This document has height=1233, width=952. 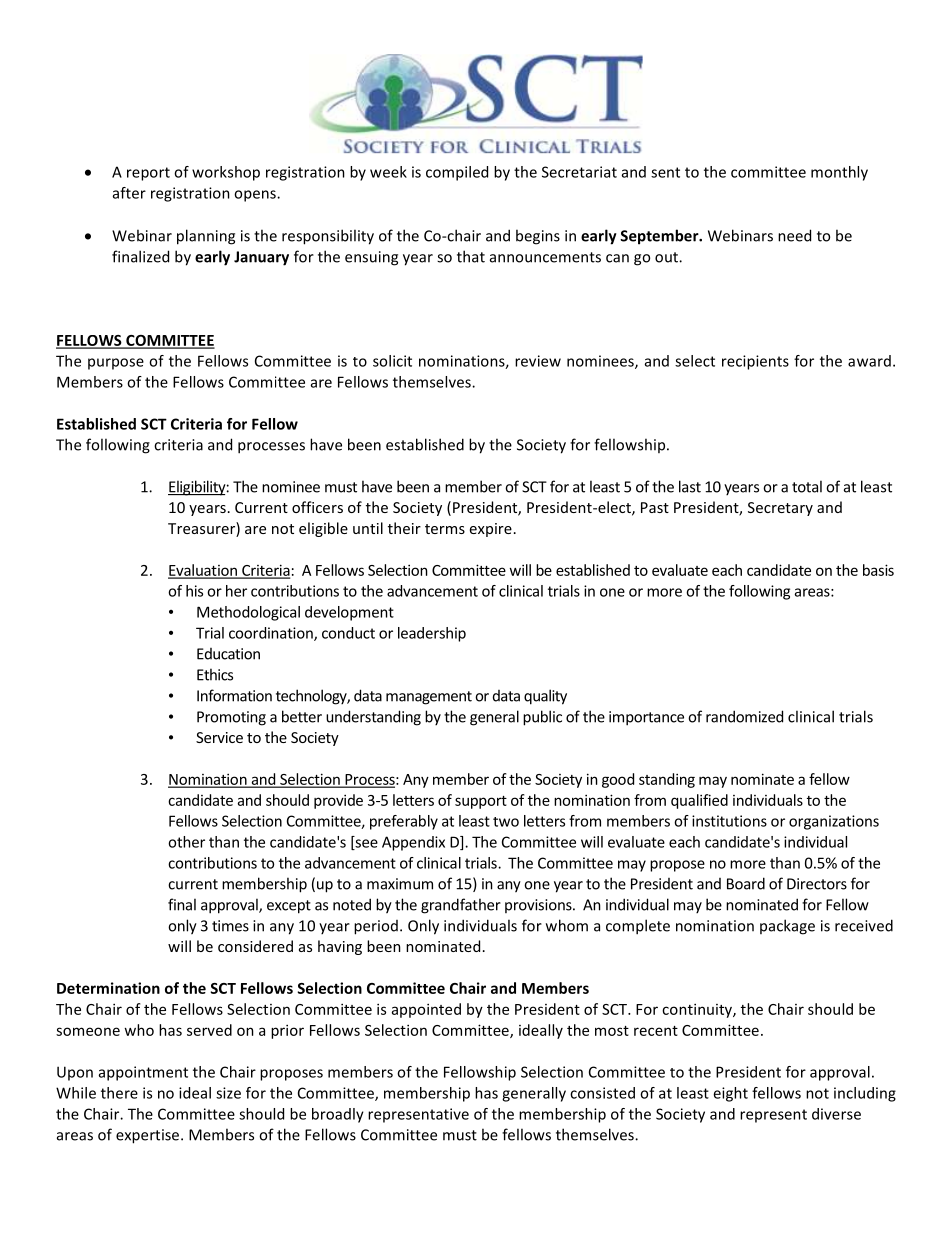 I want to click on purpose, so click(x=116, y=364).
